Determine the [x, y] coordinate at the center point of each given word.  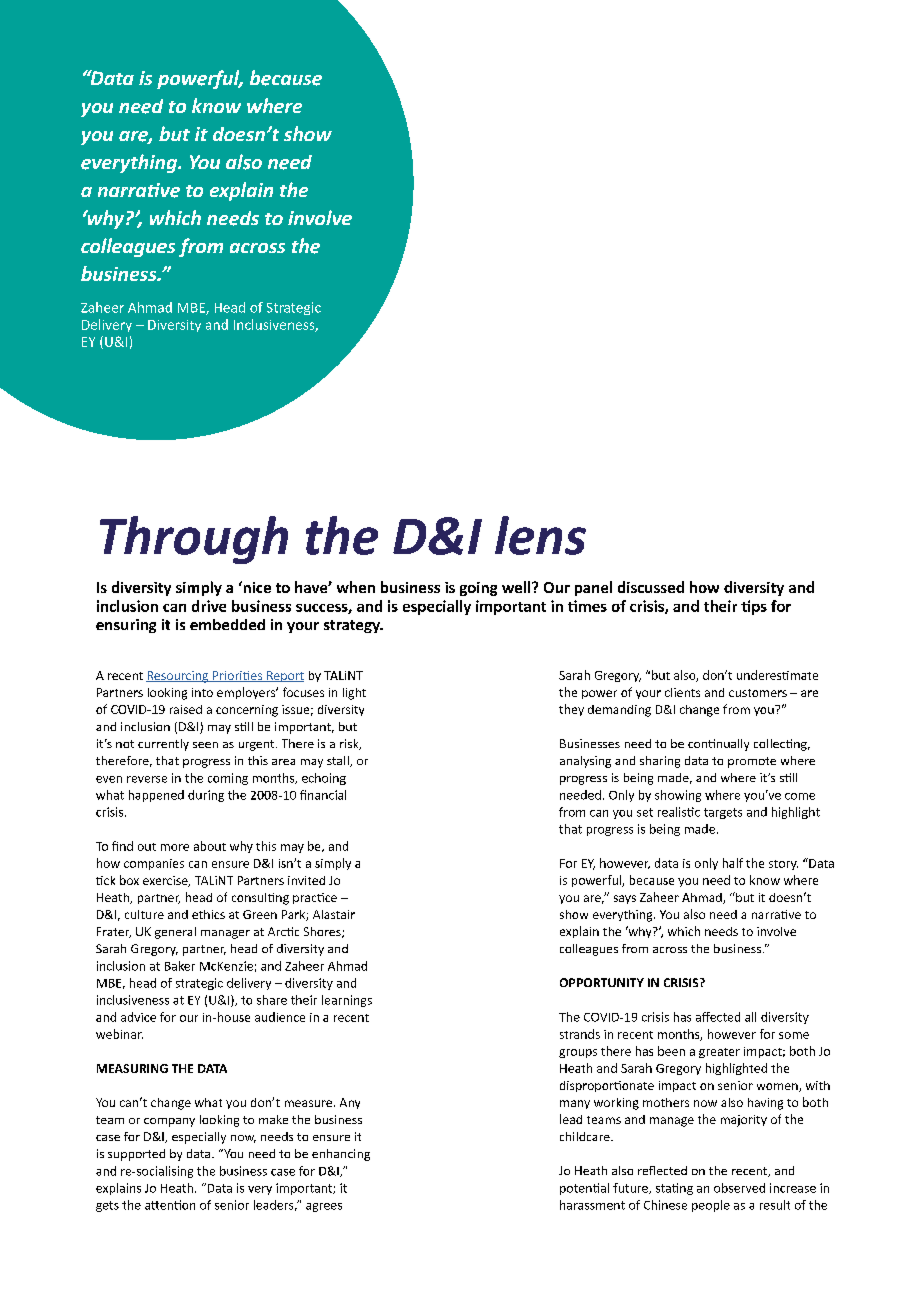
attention [170, 1205]
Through [194, 540]
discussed [651, 587]
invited [306, 880]
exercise [166, 881]
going [478, 589]
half [733, 863]
